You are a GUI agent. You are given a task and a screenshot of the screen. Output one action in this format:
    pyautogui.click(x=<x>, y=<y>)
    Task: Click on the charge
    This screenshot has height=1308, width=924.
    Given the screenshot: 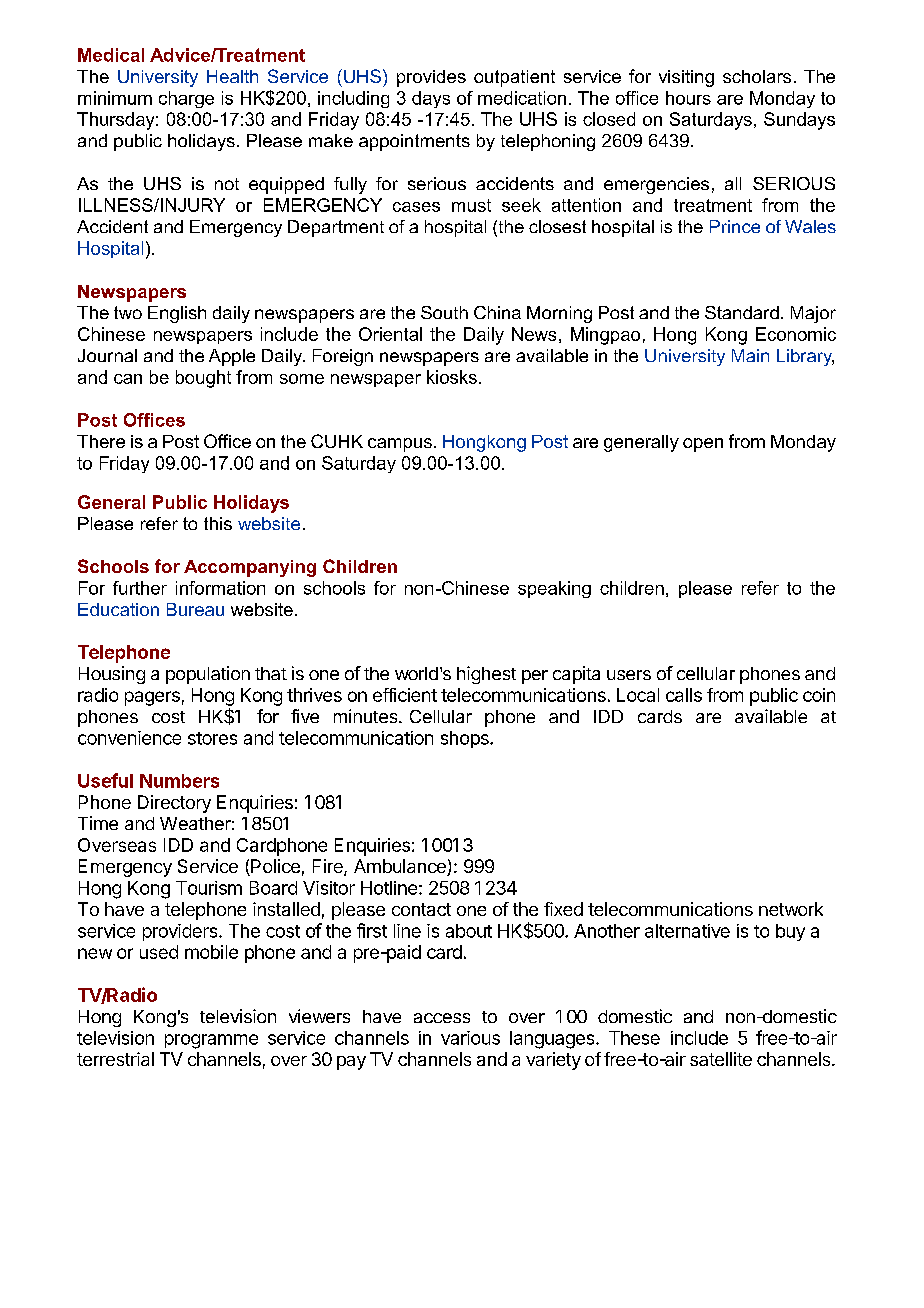 What is the action you would take?
    pyautogui.click(x=186, y=99)
